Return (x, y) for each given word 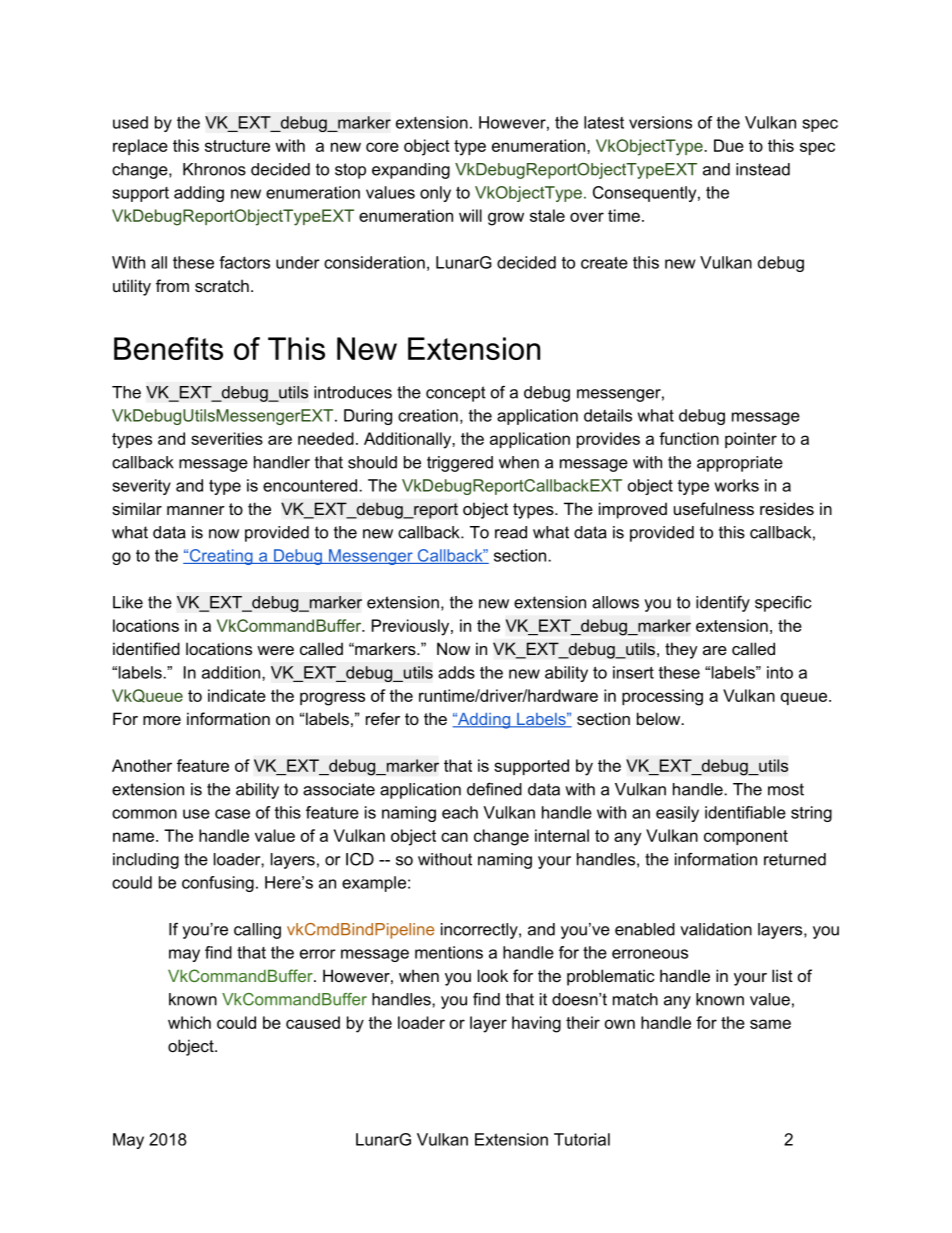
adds (456, 672)
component (746, 837)
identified (146, 648)
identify (723, 604)
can (454, 837)
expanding (411, 171)
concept (456, 394)
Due (729, 145)
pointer (751, 440)
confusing (218, 884)
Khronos (214, 169)
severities (227, 438)
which (189, 1022)
